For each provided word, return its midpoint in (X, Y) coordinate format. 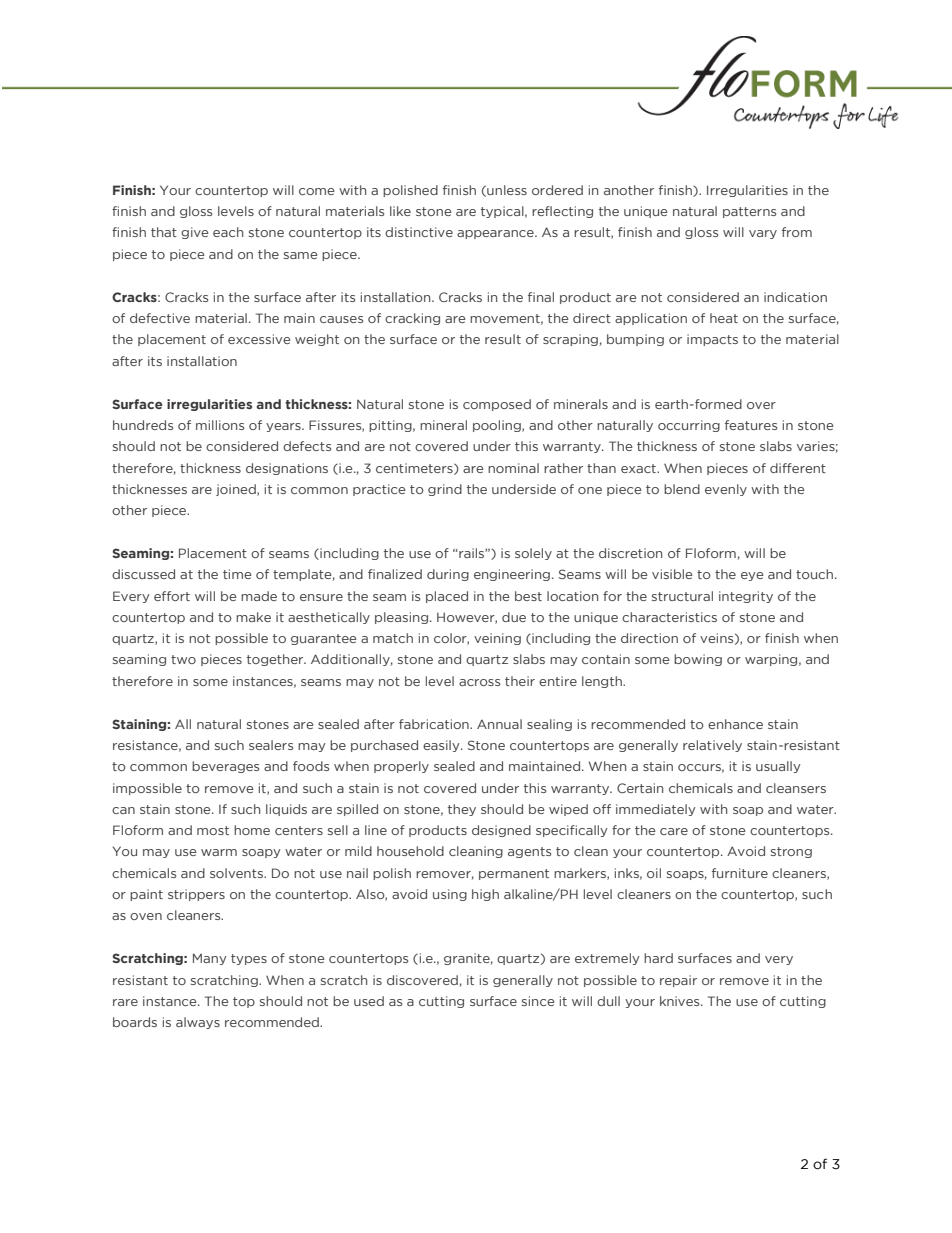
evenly (726, 490)
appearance (496, 234)
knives (681, 1001)
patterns (749, 212)
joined (237, 490)
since (538, 1001)
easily (442, 746)
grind (445, 490)
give (195, 233)
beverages (225, 767)
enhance (735, 724)
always (198, 1023)
